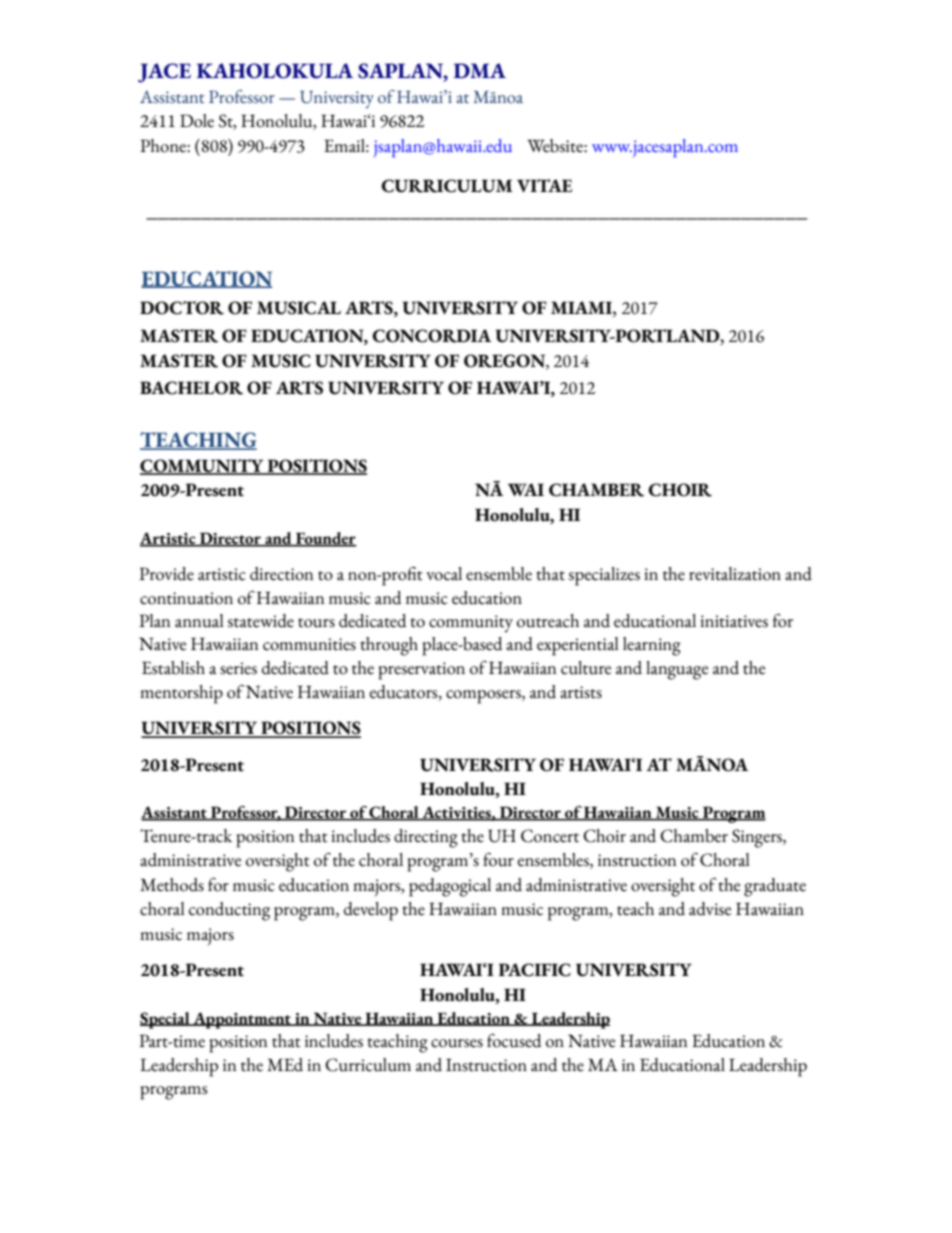 This screenshot has width=952, height=1233. Describe the element at coordinates (421, 671) in the screenshot. I see `preservation` at that location.
